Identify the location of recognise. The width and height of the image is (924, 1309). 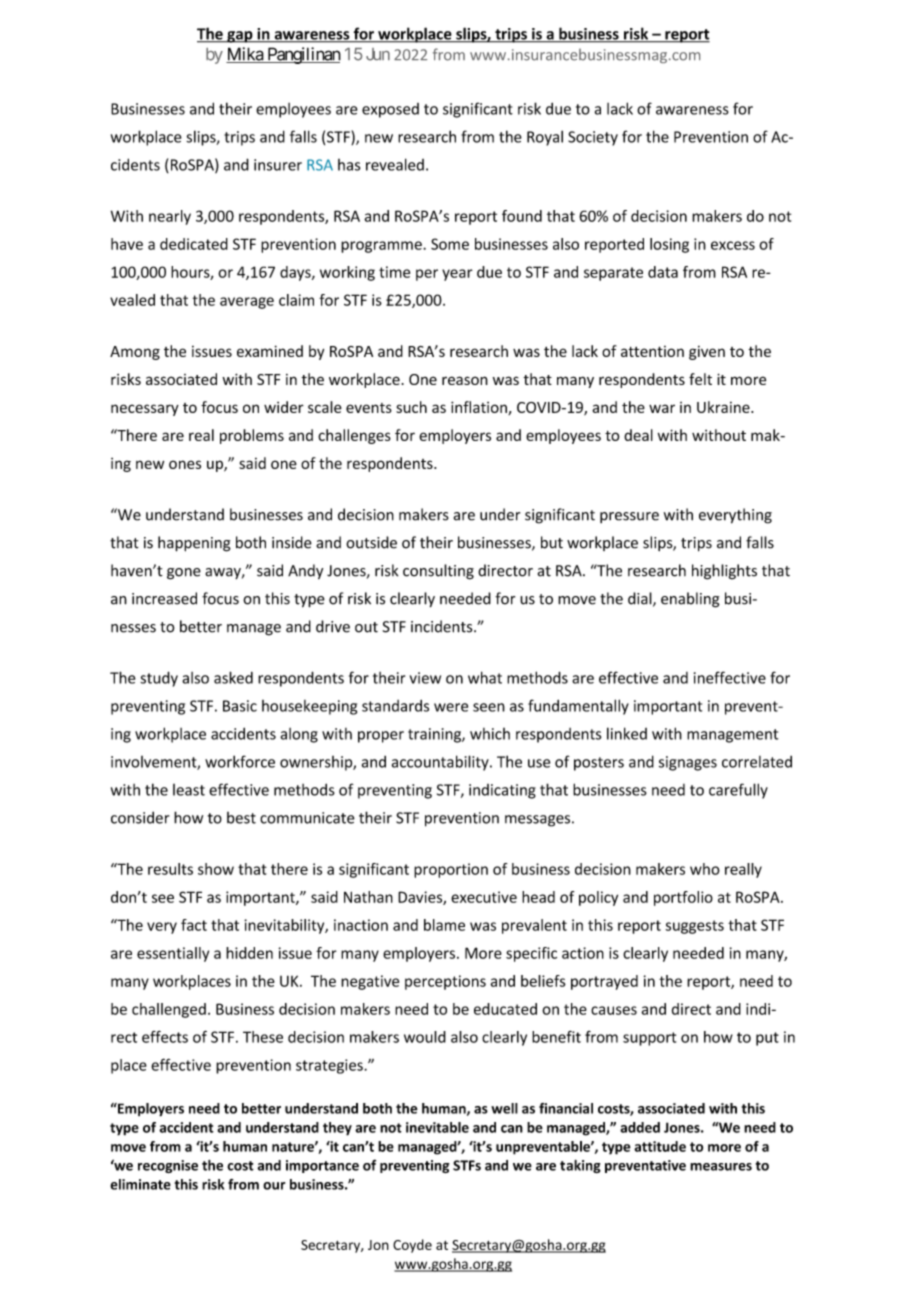
(168, 1166).
